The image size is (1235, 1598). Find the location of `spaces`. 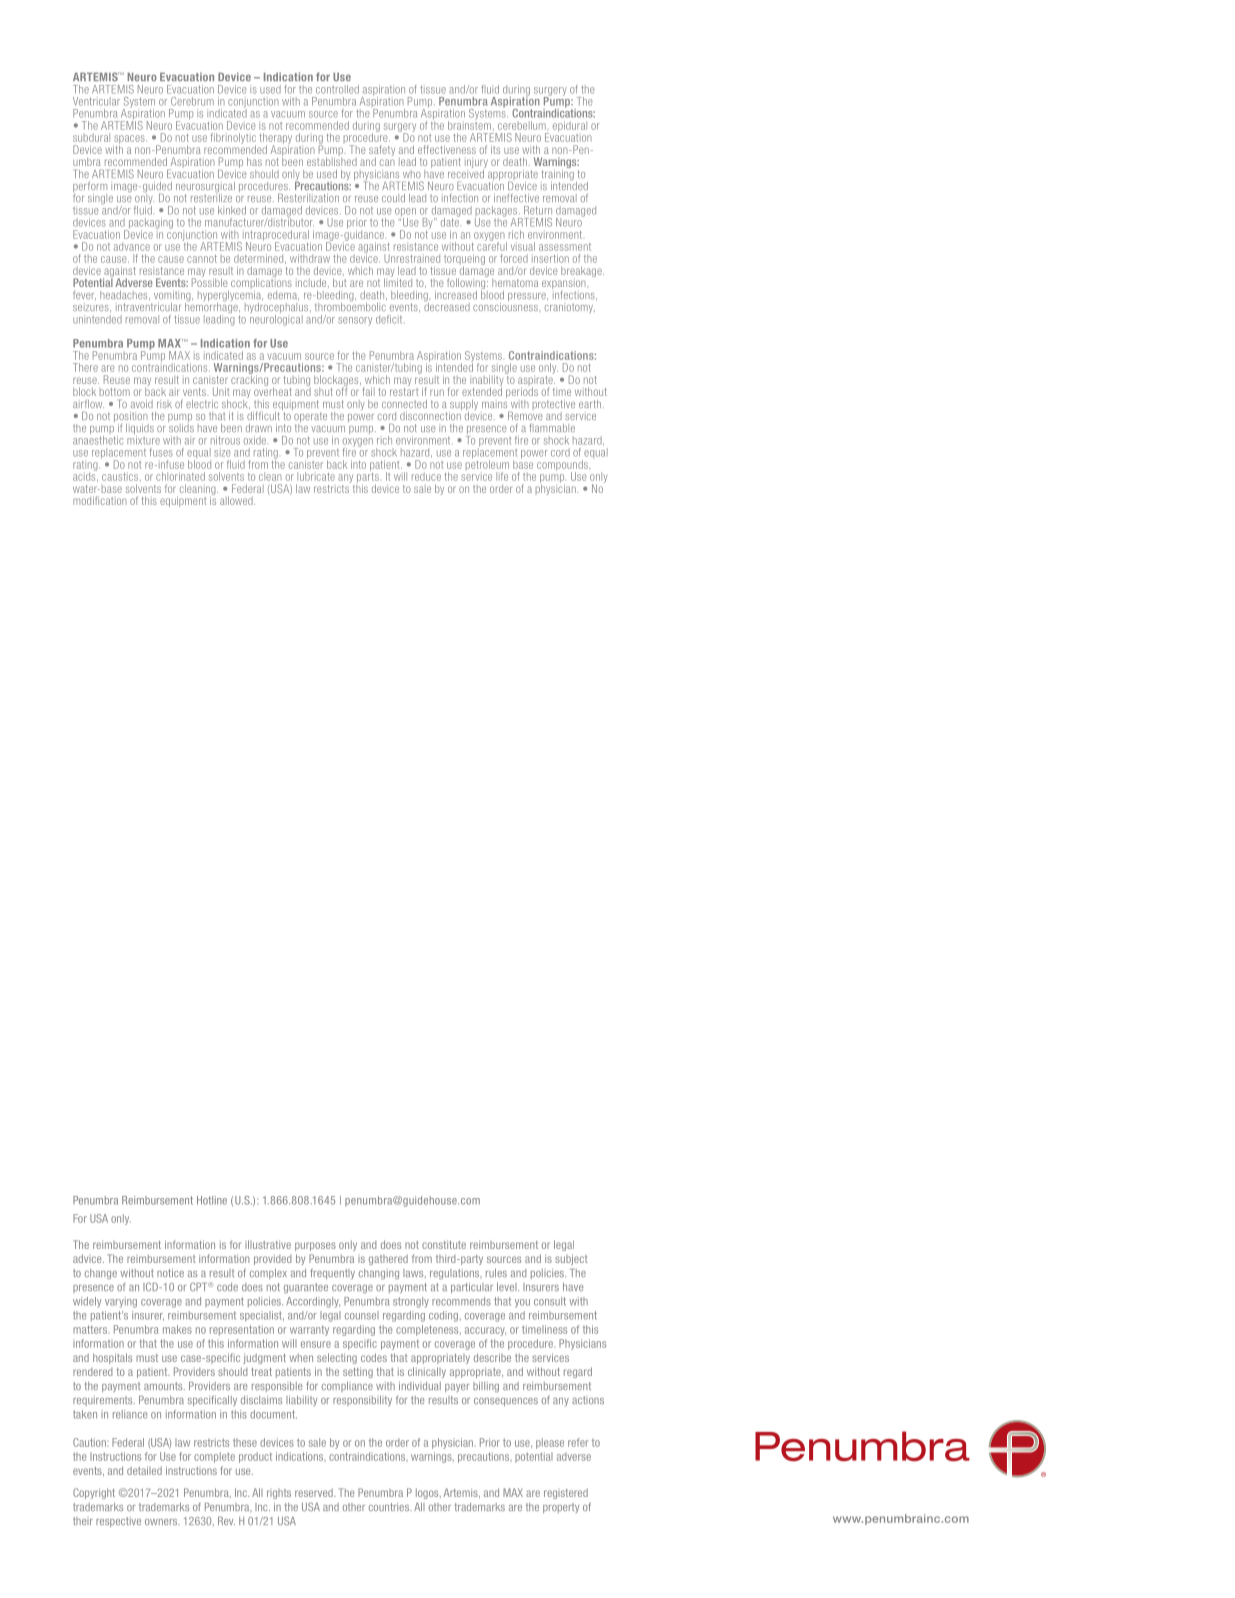

spaces is located at coordinates (130, 140).
